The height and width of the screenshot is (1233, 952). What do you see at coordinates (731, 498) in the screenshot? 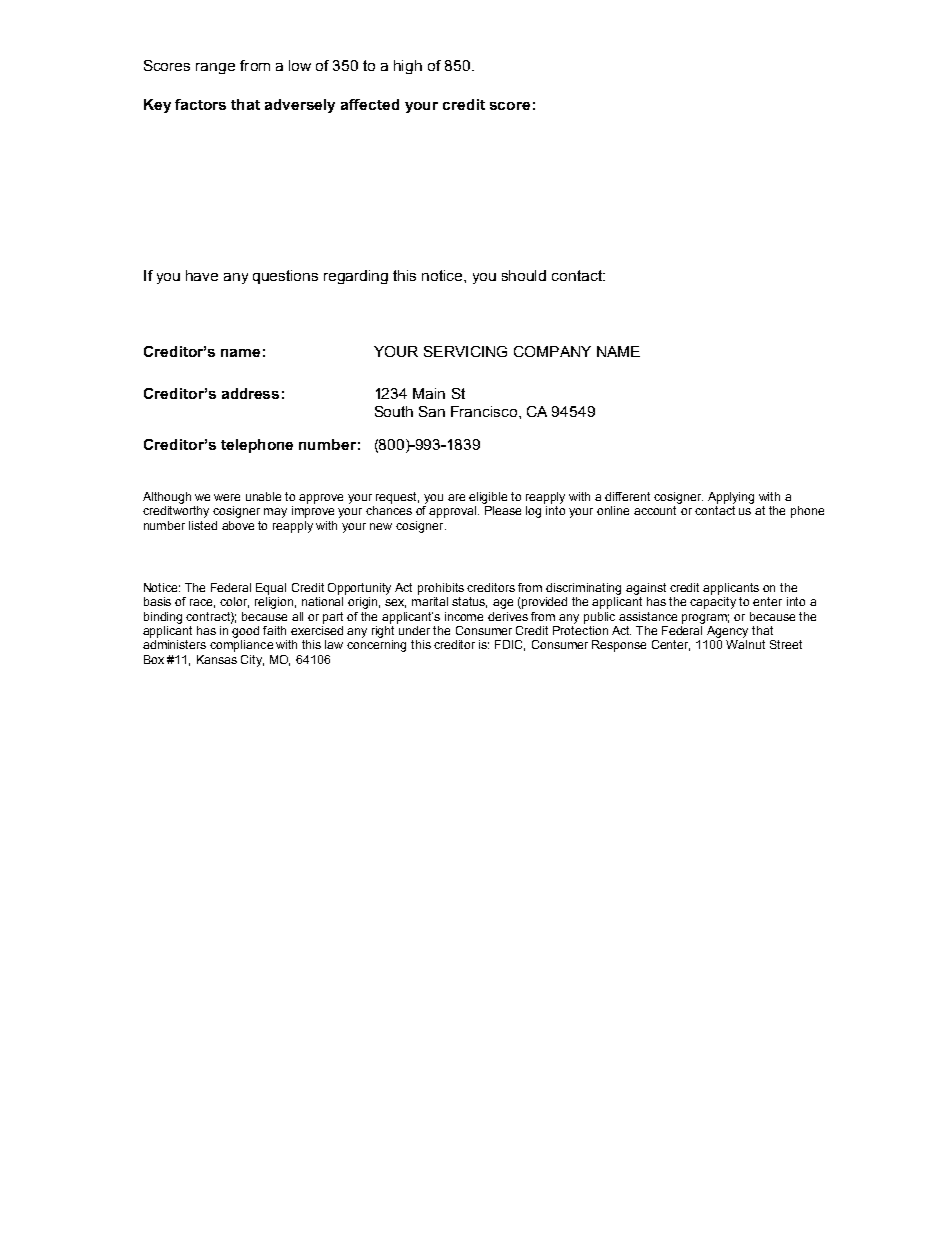
I see `Applying` at bounding box center [731, 498].
